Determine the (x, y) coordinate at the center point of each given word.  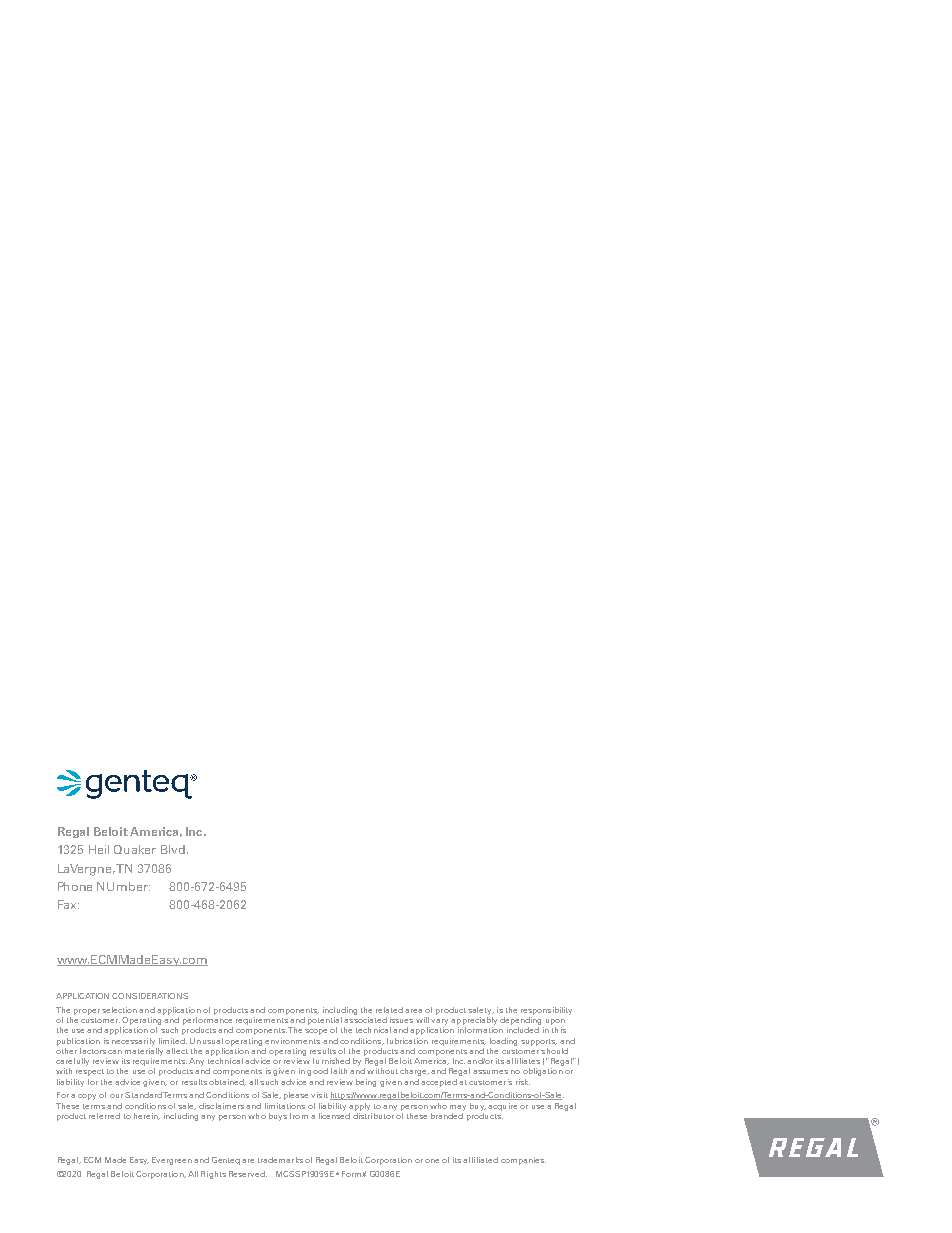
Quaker (135, 849)
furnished (331, 1061)
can (115, 1052)
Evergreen (172, 1161)
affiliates (523, 1061)
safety (481, 1011)
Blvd (174, 849)
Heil (99, 849)
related (389, 1010)
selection (119, 1010)
